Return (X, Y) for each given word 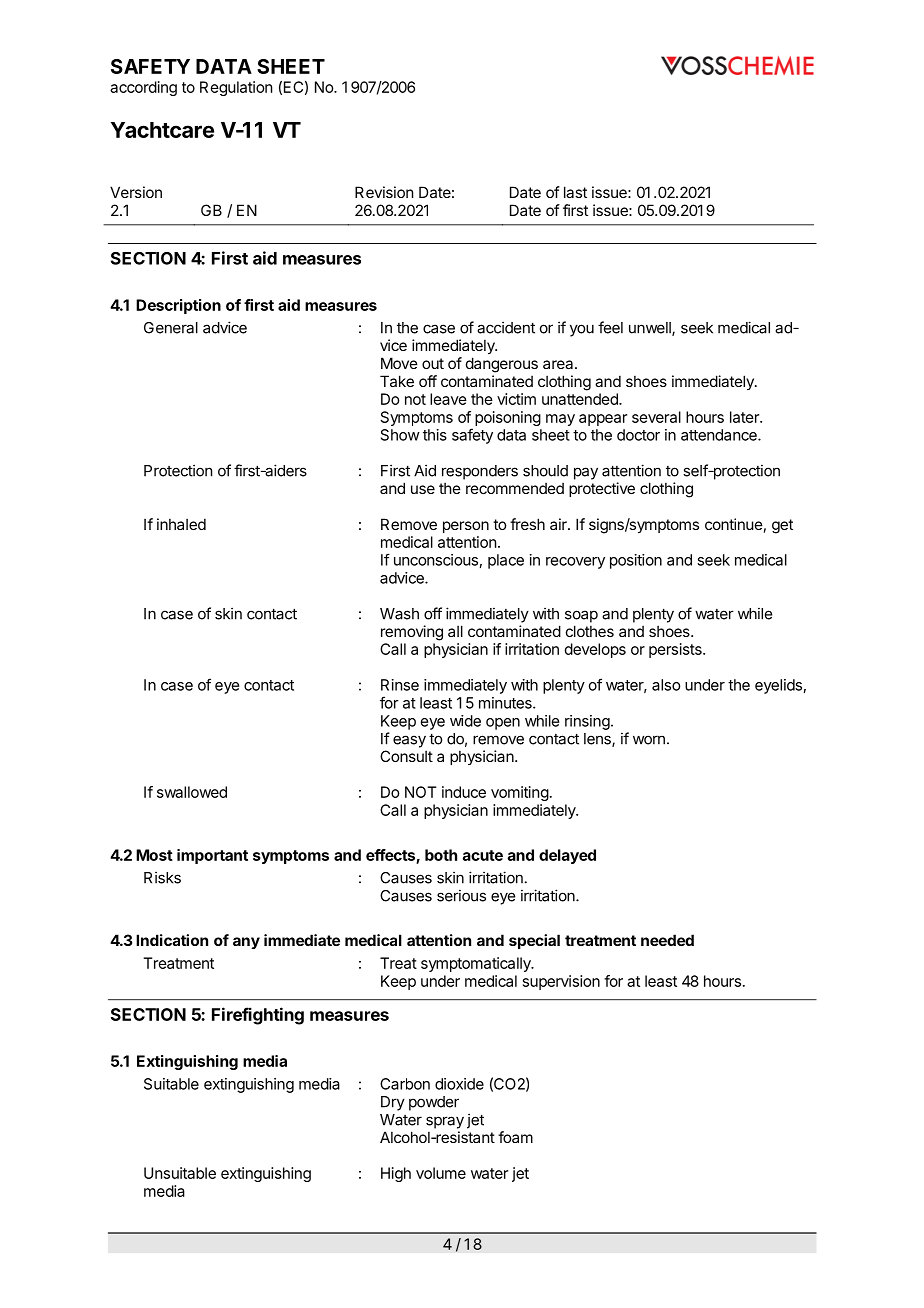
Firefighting (258, 1016)
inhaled (181, 524)
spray (445, 1122)
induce (464, 792)
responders (480, 472)
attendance (720, 435)
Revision (384, 192)
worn (649, 740)
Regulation (236, 88)
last (575, 192)
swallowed (192, 792)
